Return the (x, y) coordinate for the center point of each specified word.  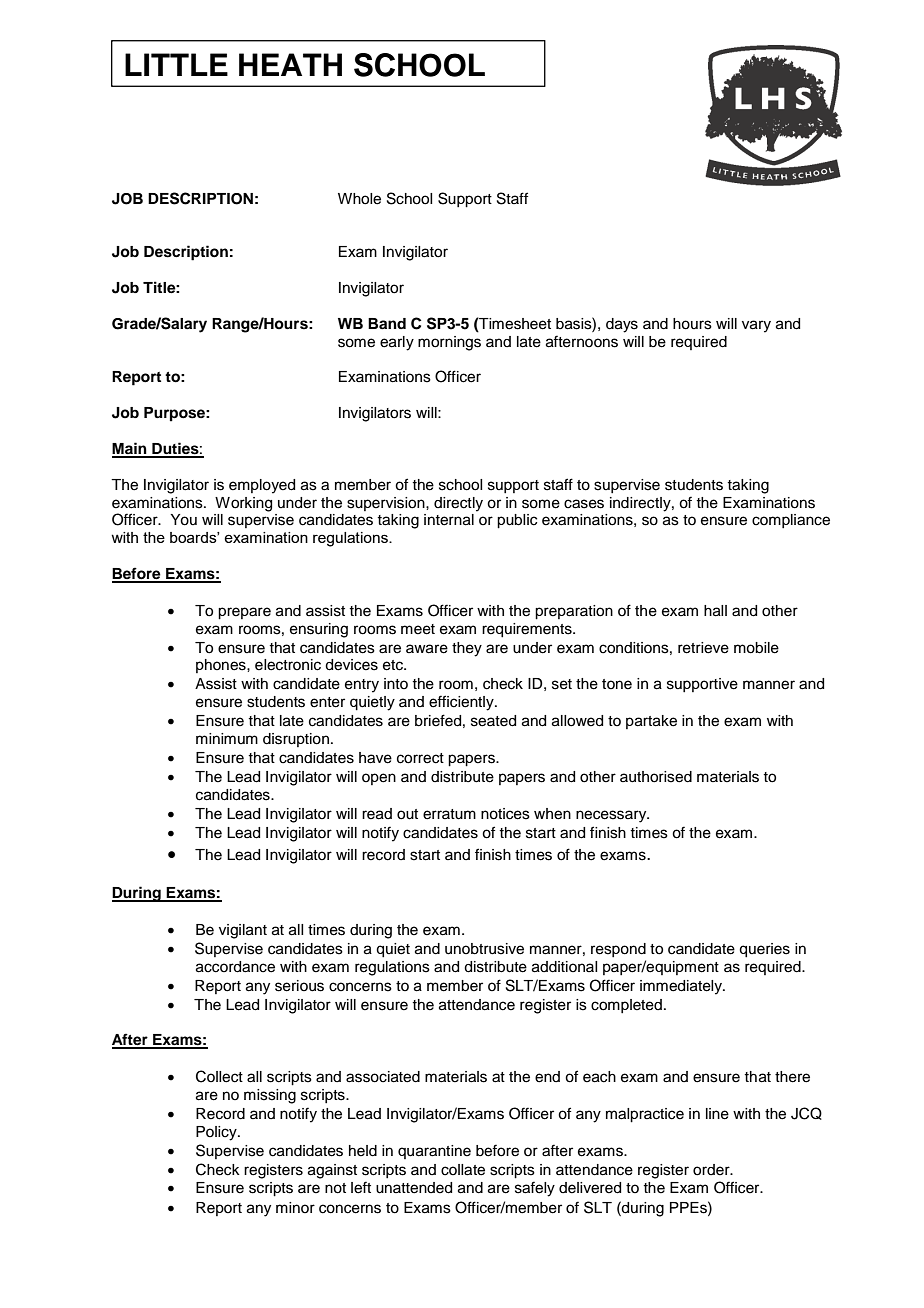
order (712, 1170)
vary (756, 326)
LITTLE (176, 64)
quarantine (434, 1152)
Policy (217, 1133)
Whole (359, 199)
